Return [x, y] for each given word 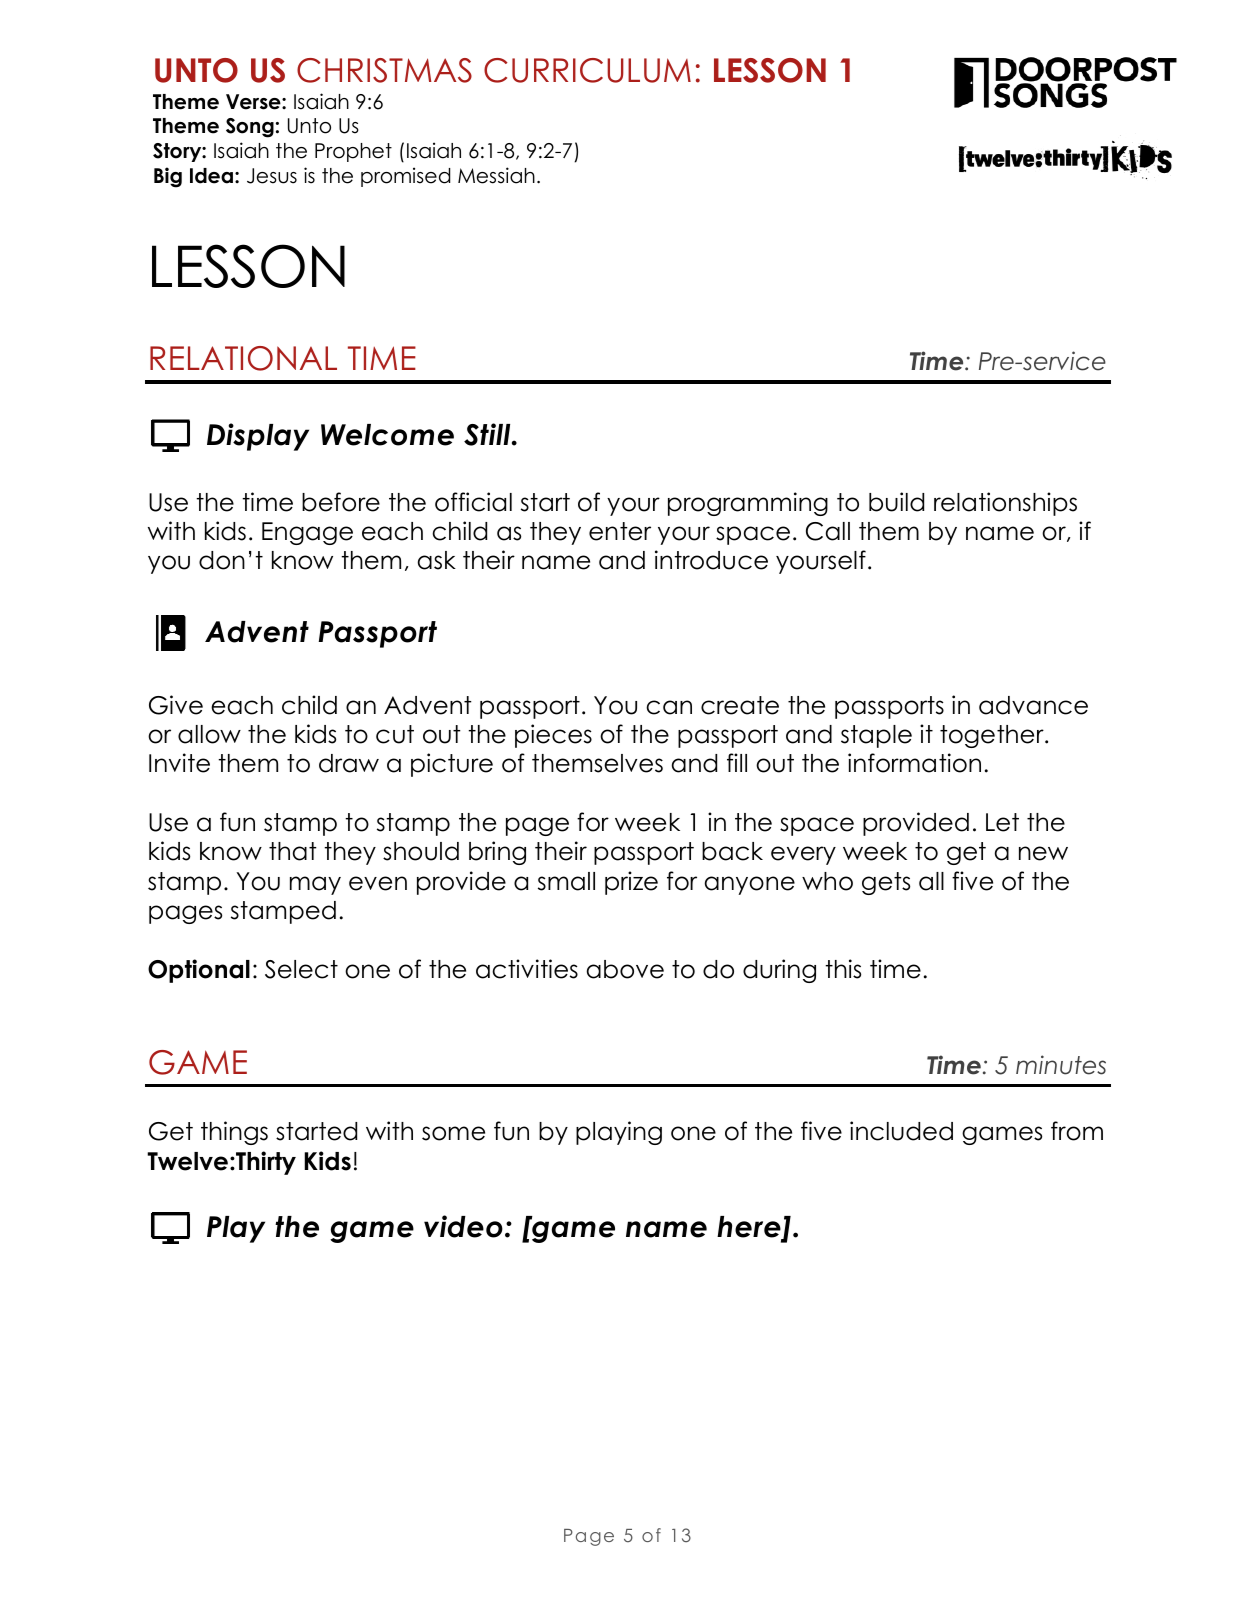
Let [1002, 822]
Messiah [496, 175]
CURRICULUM [587, 70]
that [293, 851]
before [341, 502]
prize [631, 883]
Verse [254, 102]
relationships [1005, 504]
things [234, 1133]
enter [620, 531]
